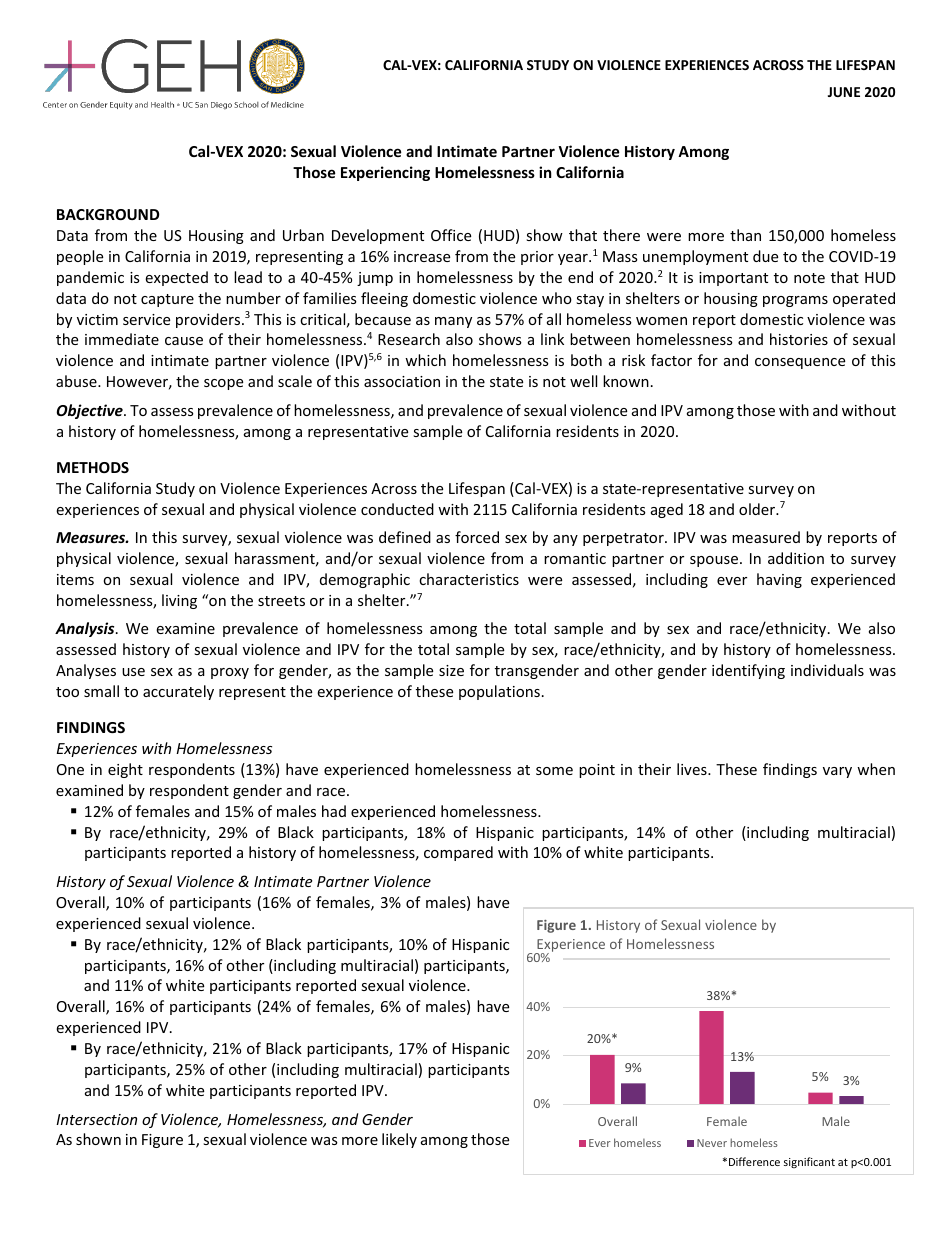  What do you see at coordinates (96, 1119) in the document?
I see `Intersection` at bounding box center [96, 1119].
